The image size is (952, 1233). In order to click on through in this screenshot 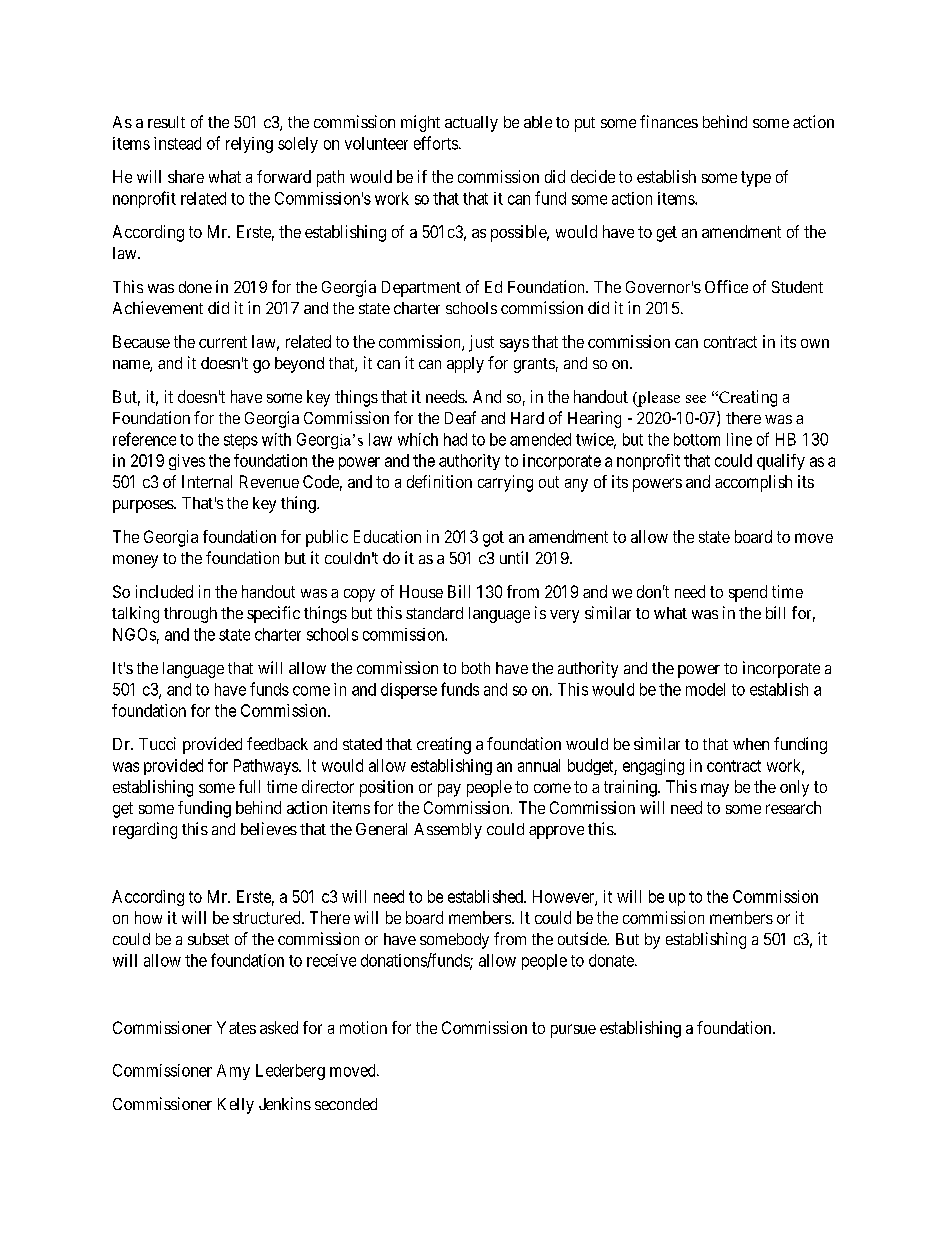, I will do `click(190, 615)`.
